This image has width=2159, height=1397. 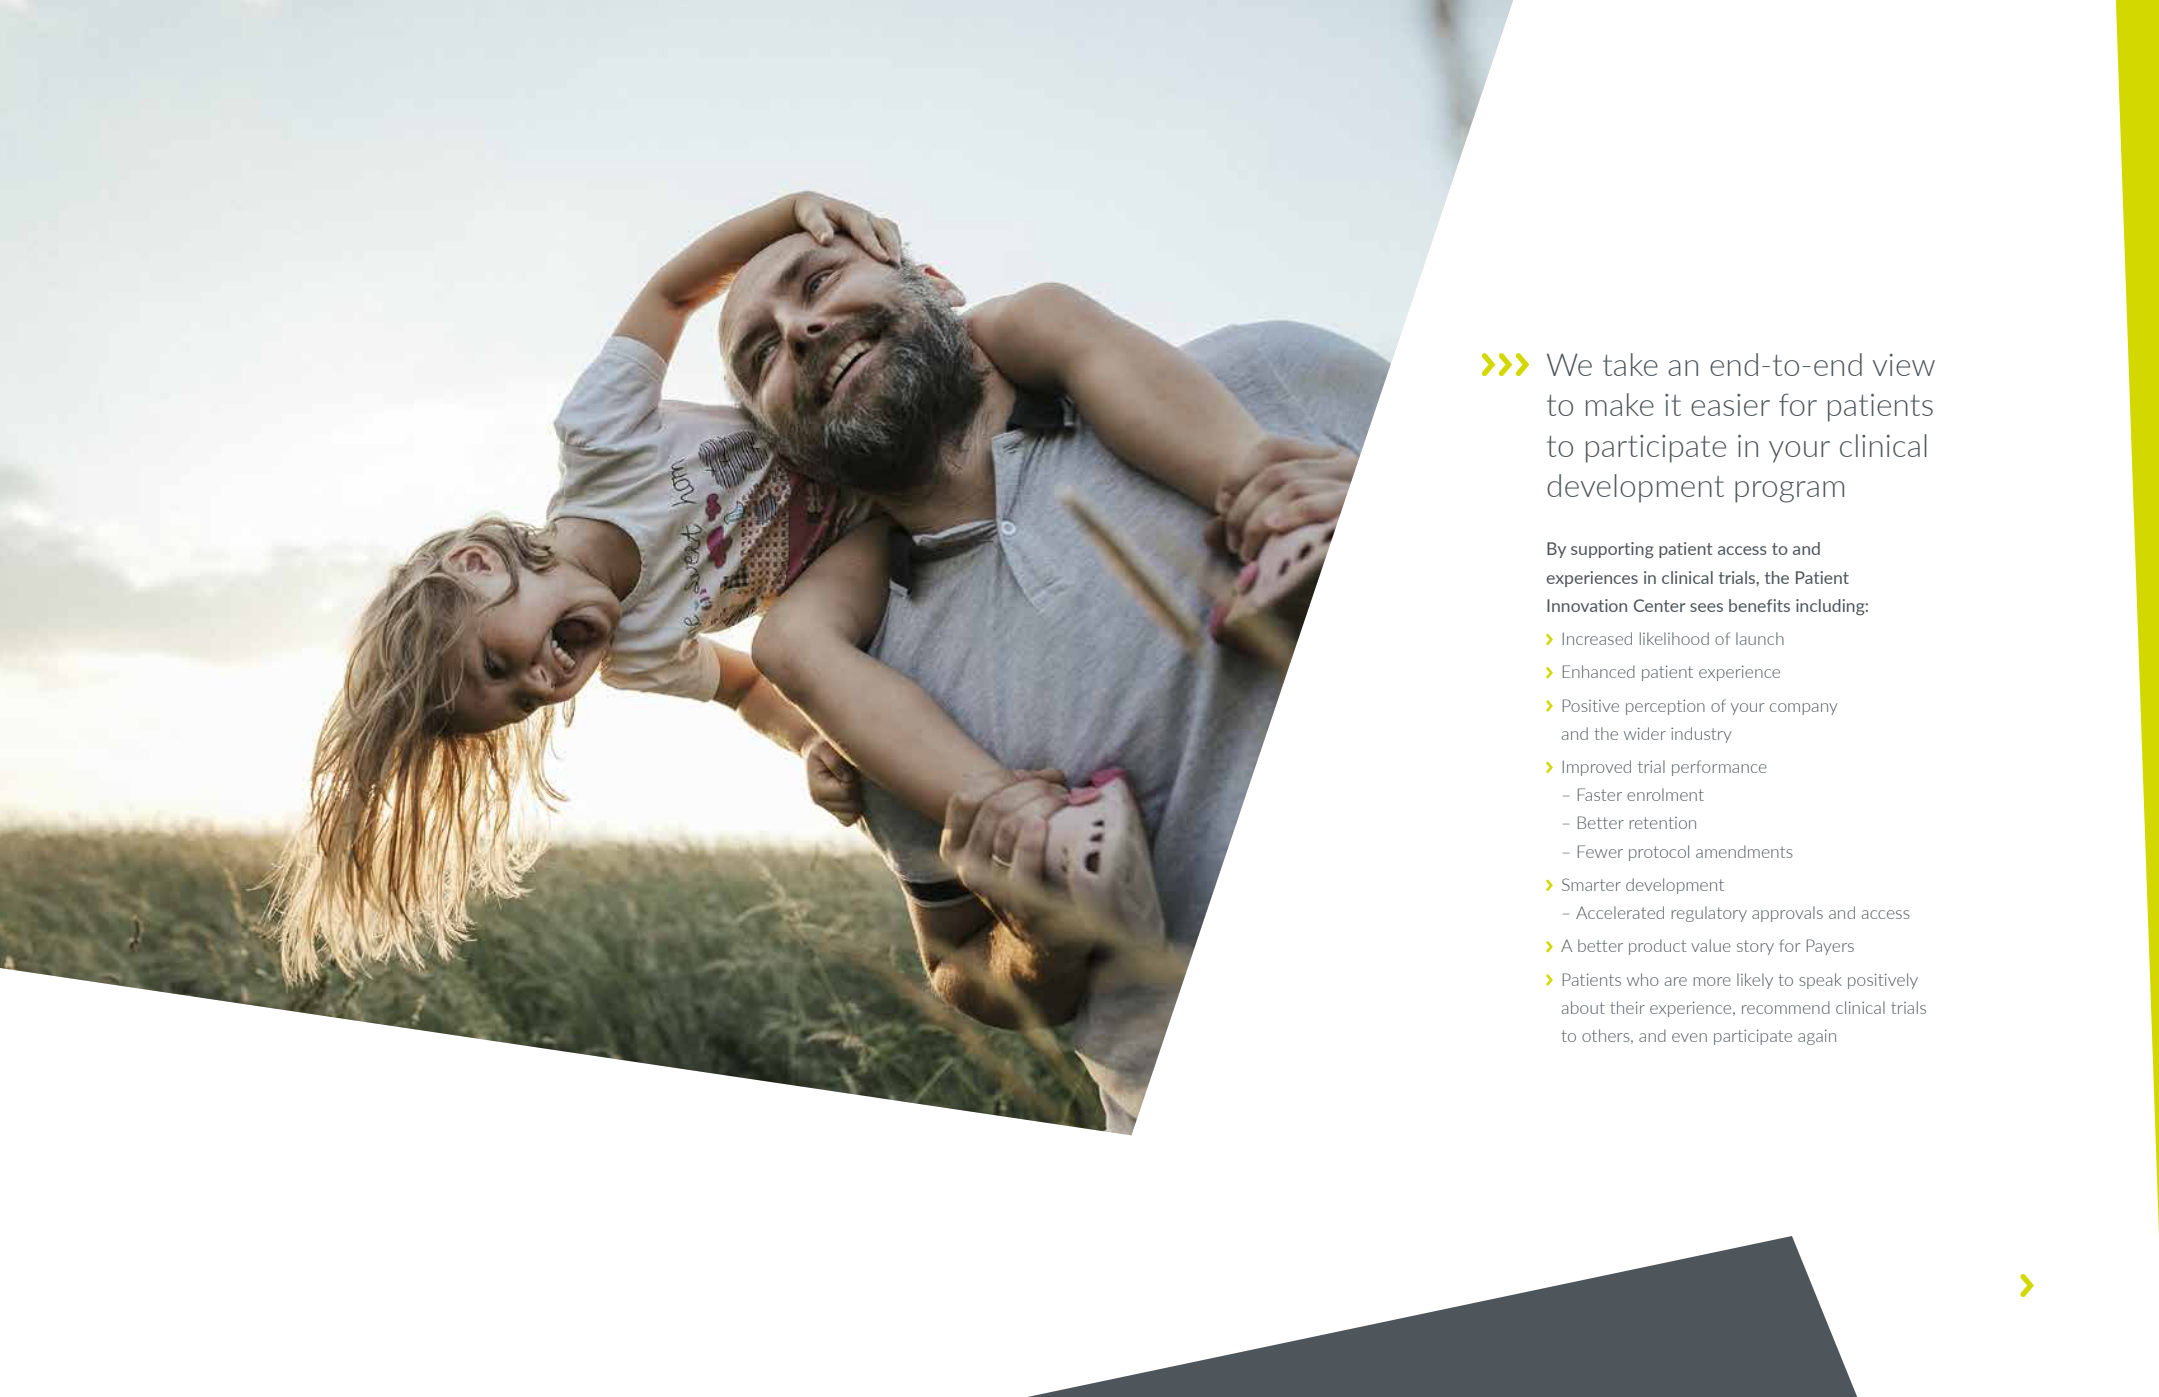 I want to click on company, so click(x=1804, y=709).
